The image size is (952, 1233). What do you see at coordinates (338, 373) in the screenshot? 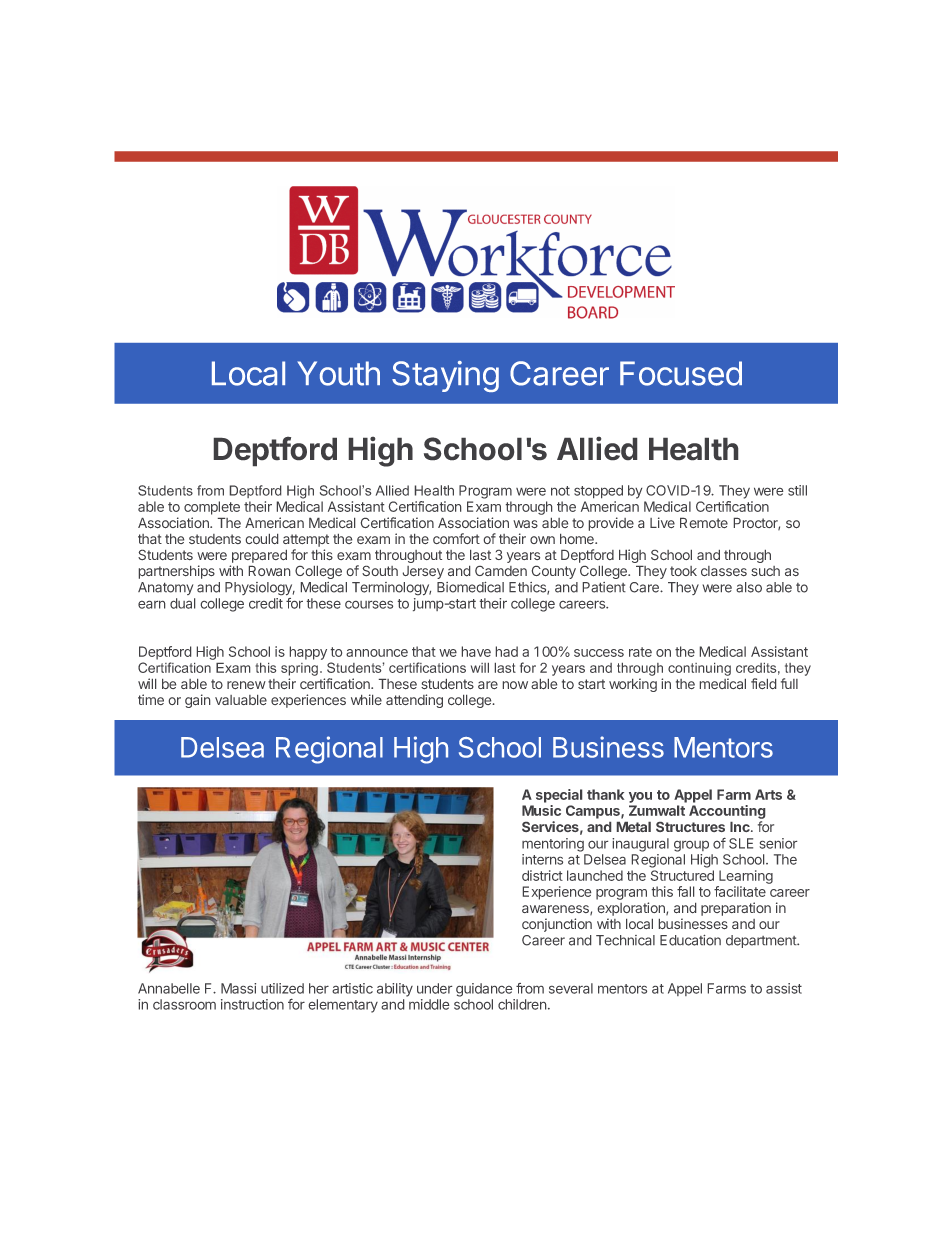
I see `Youth` at bounding box center [338, 373].
